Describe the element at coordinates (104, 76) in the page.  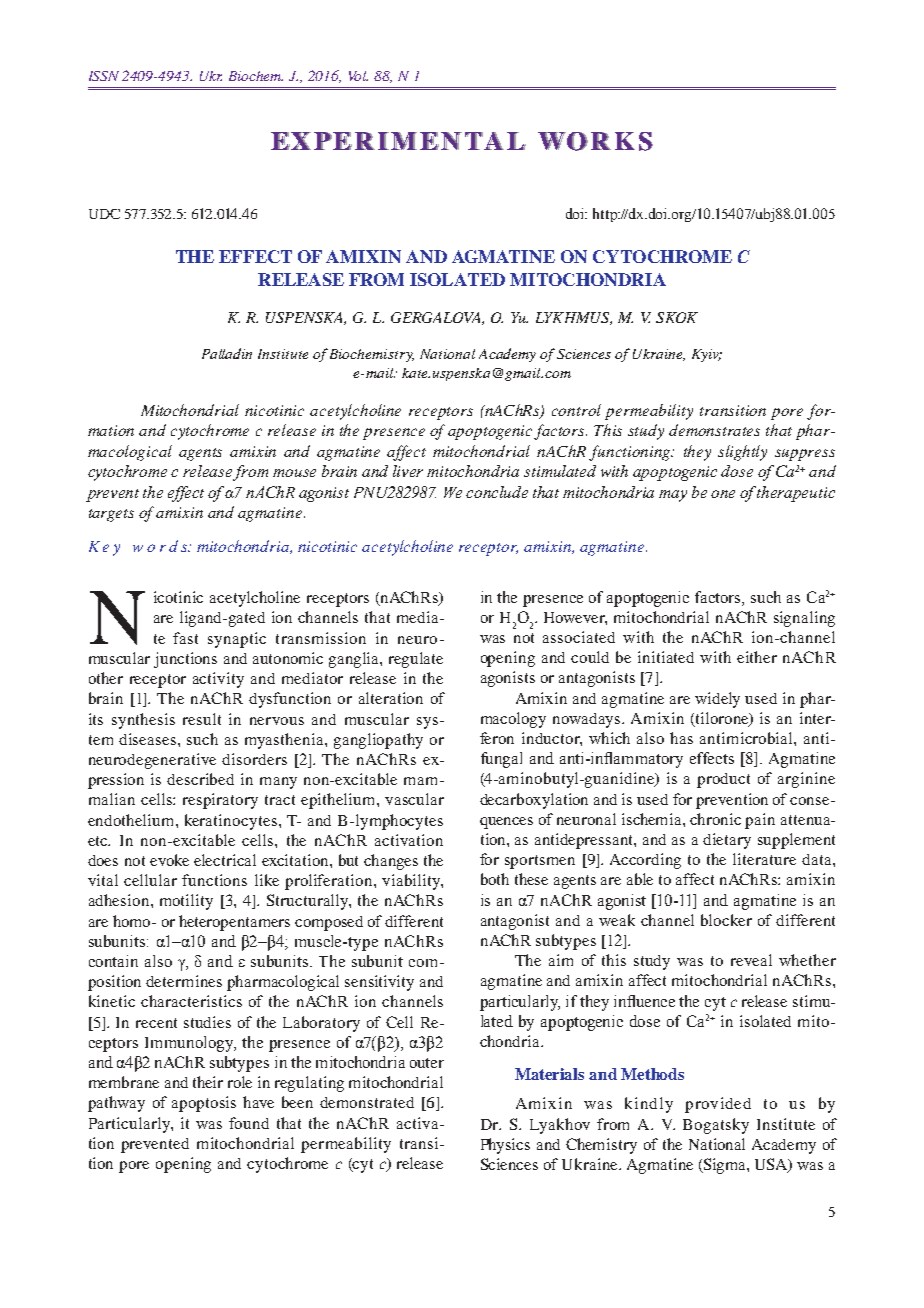
I see `ISSN` at that location.
